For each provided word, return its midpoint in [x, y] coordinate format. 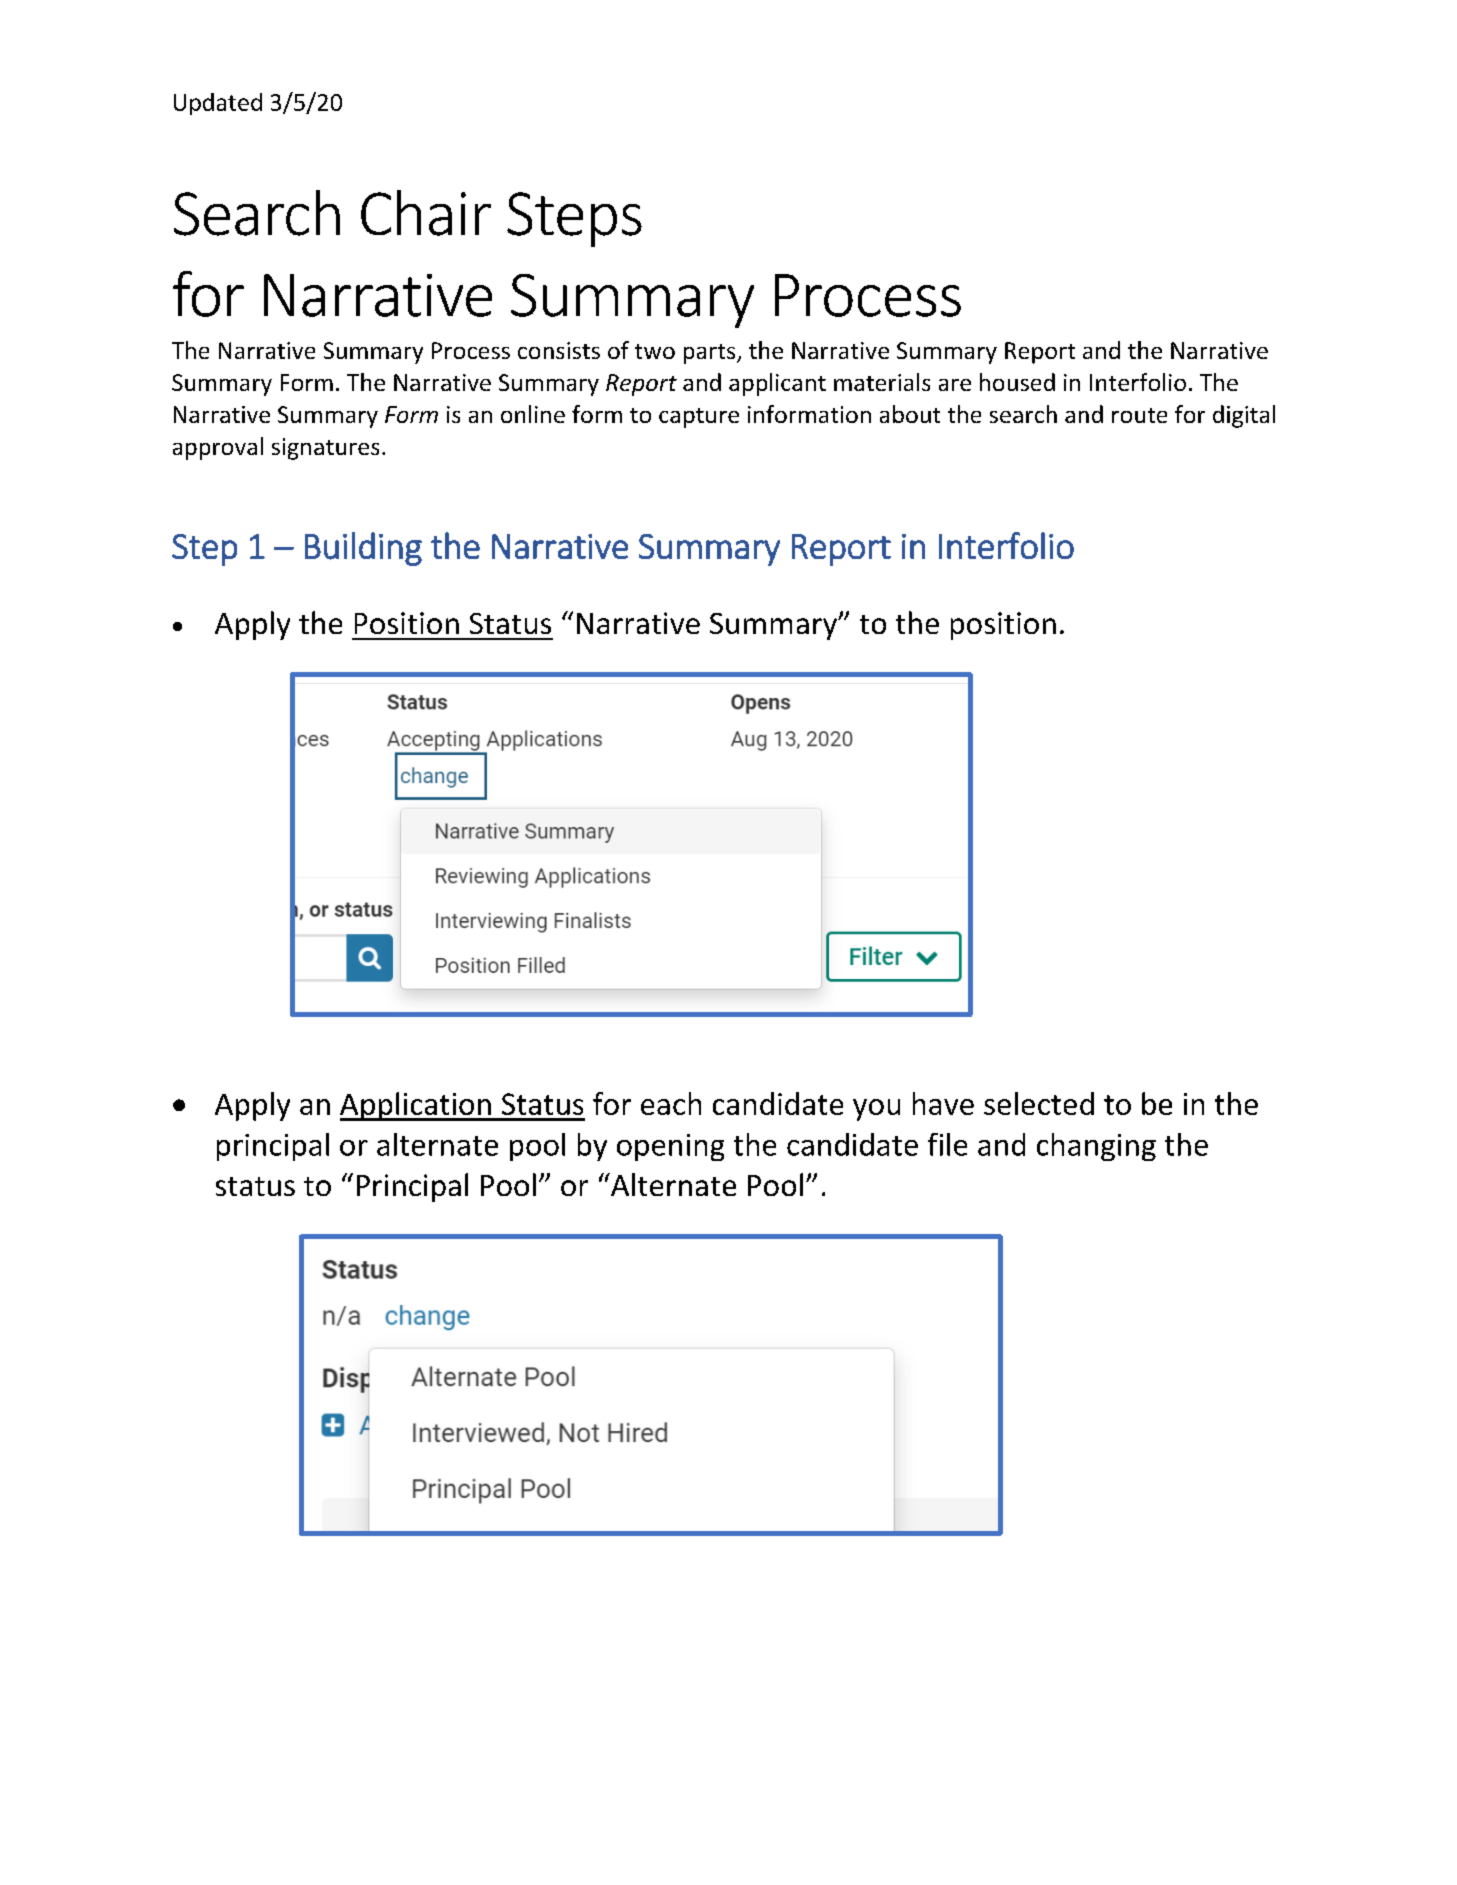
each [671, 1103]
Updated [218, 104]
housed [1017, 382]
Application [416, 1106]
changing [1096, 1147]
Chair [426, 213]
